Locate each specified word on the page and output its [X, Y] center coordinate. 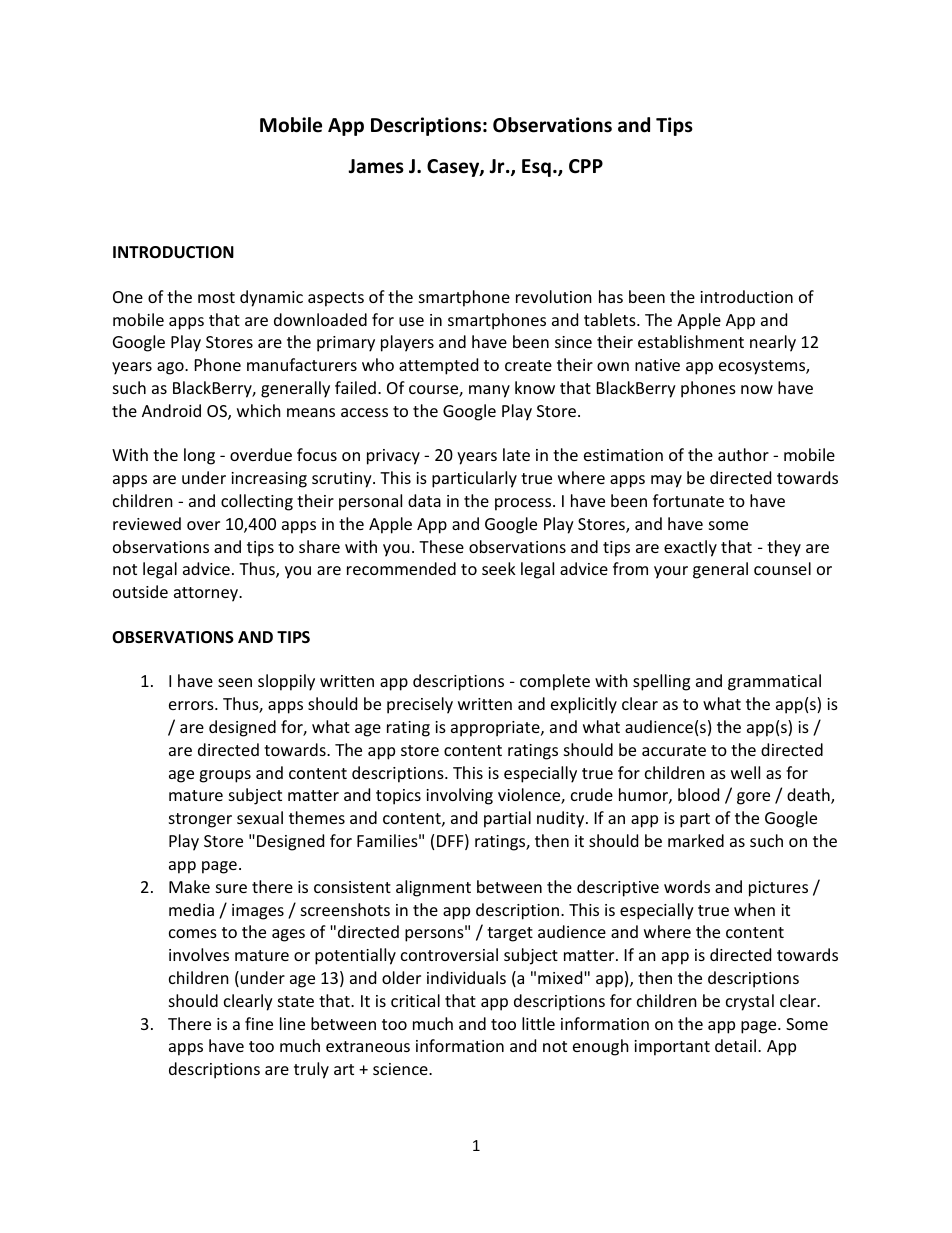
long [199, 456]
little [538, 1023]
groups [225, 776]
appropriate [496, 729]
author [743, 454]
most [216, 297]
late [516, 454]
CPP [586, 166]
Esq [536, 168]
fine [259, 1023]
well [745, 772]
